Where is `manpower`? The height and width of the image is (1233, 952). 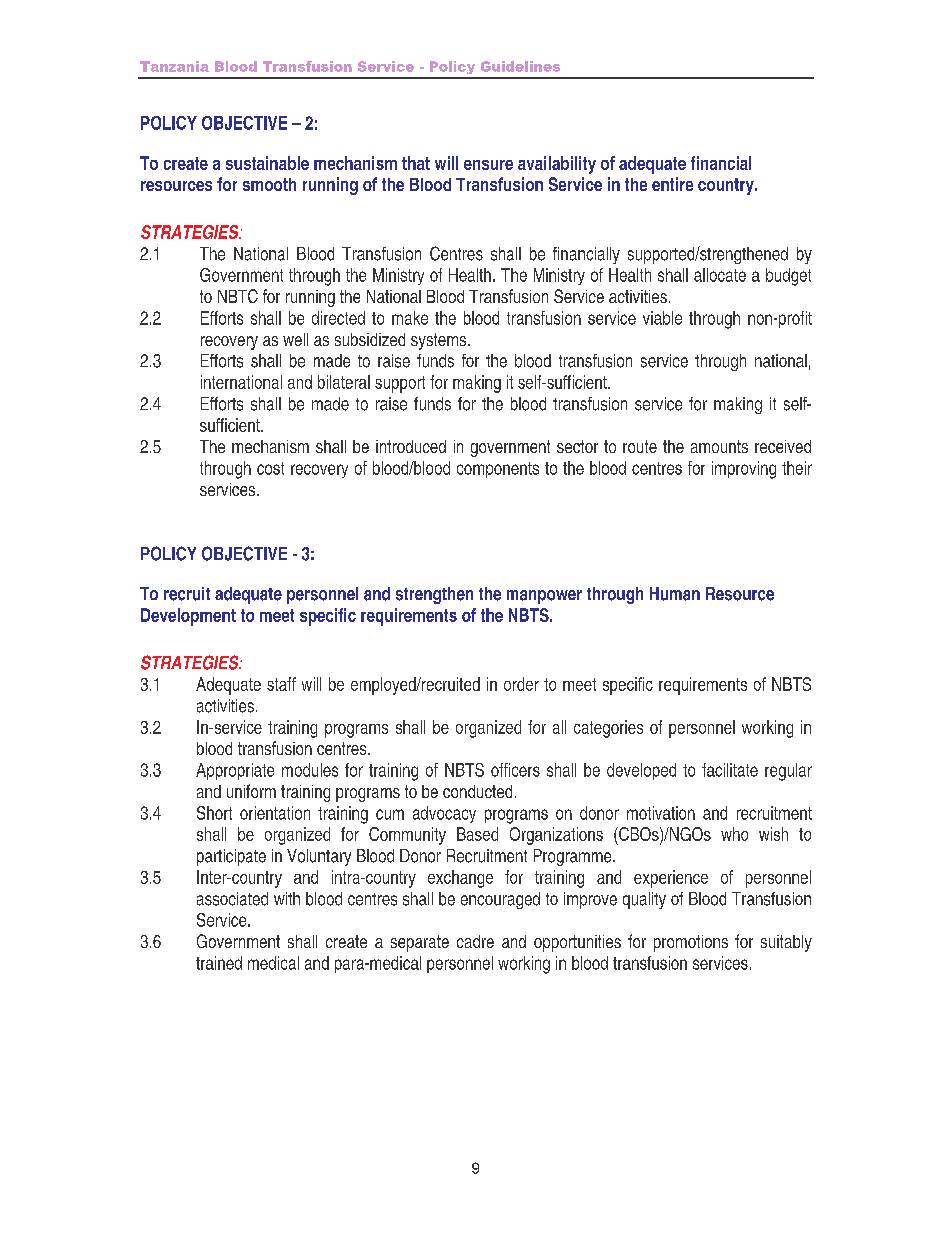 manpower is located at coordinates (544, 597).
